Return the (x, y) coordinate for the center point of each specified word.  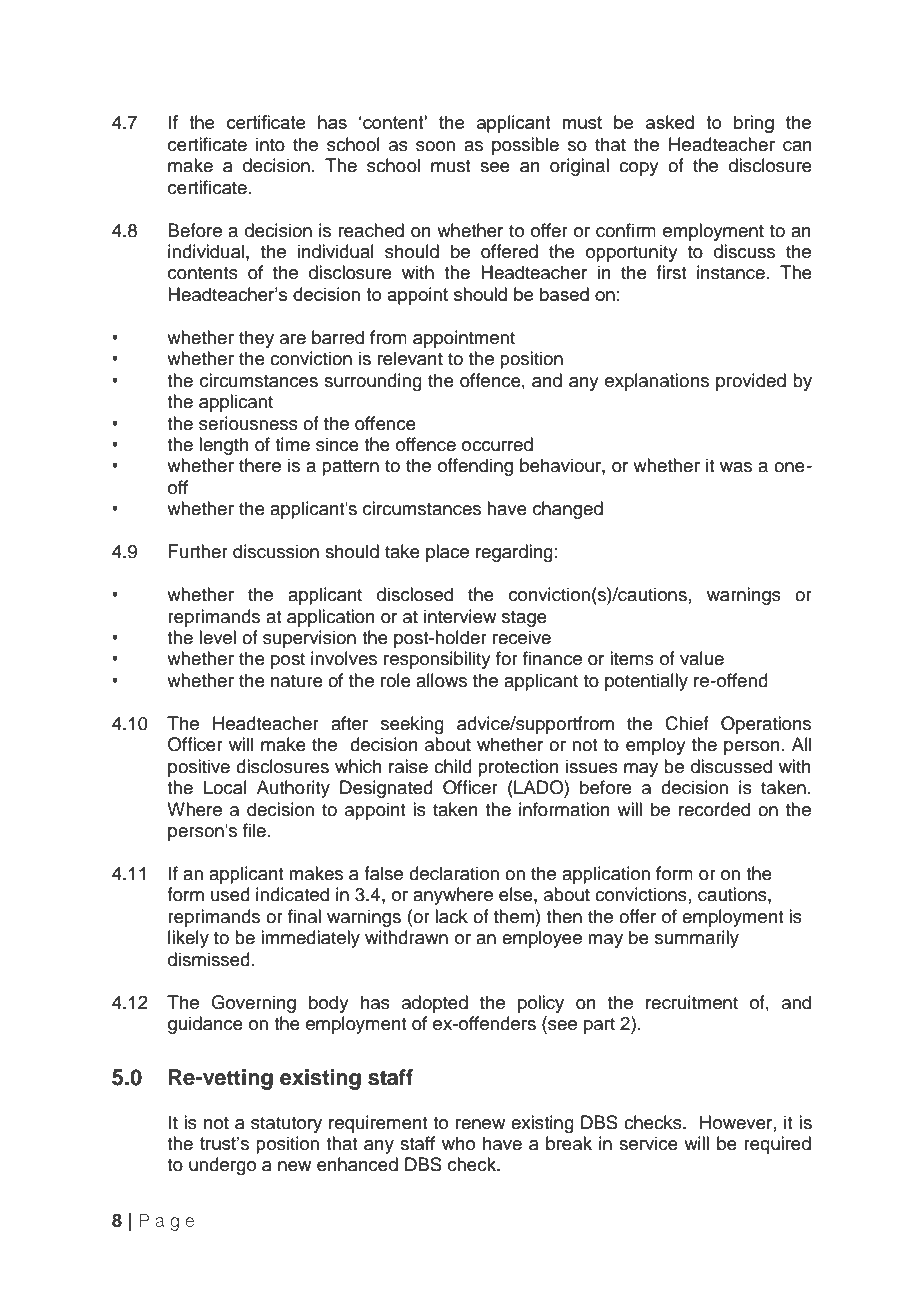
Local (225, 787)
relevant (410, 358)
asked (670, 122)
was (736, 467)
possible (525, 146)
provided (751, 382)
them (514, 916)
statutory (286, 1125)
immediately (310, 939)
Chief (687, 723)
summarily (697, 939)
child (453, 766)
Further (198, 551)
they (256, 339)
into (270, 144)
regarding (514, 553)
